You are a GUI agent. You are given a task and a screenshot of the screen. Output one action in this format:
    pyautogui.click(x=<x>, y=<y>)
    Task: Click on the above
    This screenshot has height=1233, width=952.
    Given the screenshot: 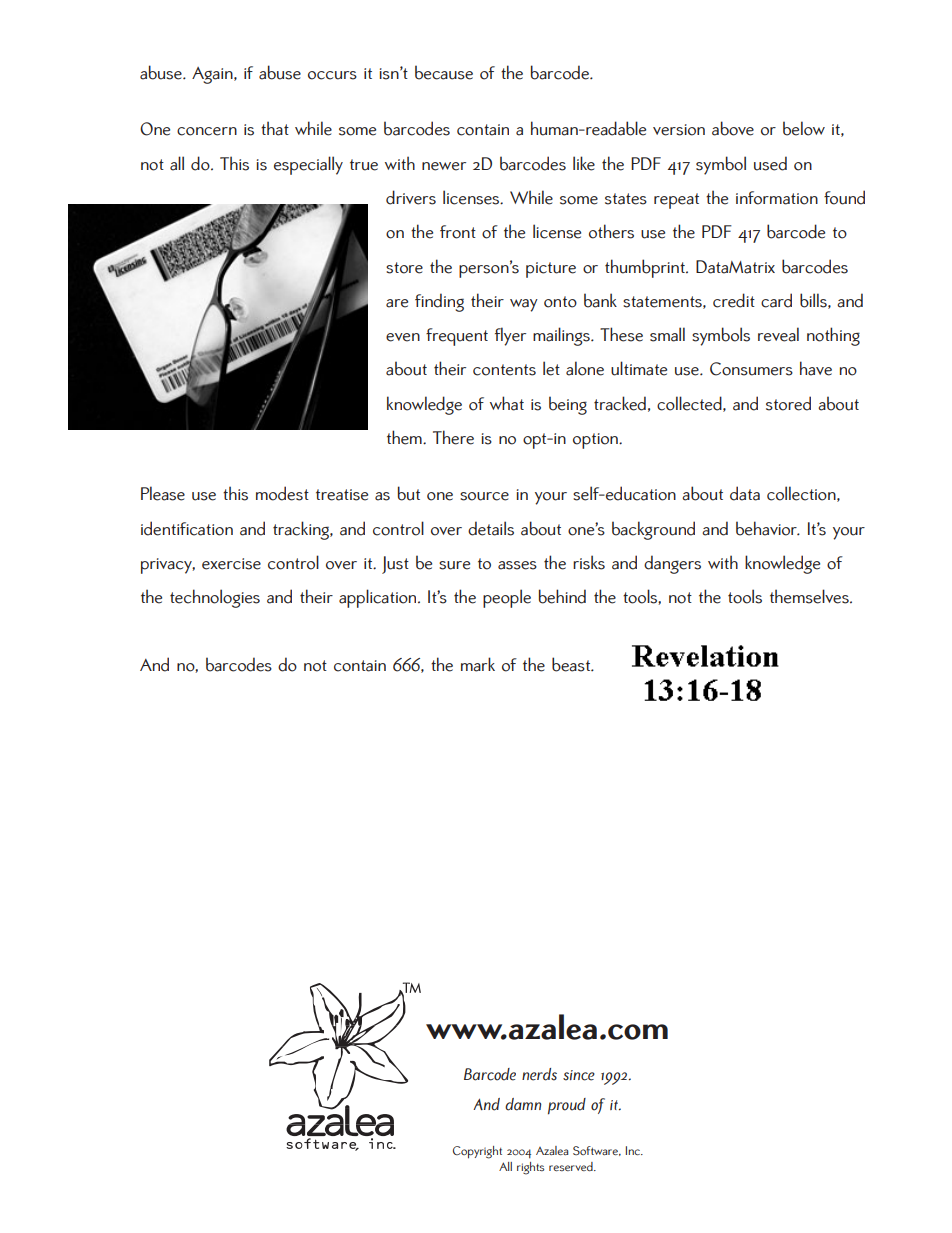 What is the action you would take?
    pyautogui.click(x=733, y=128)
